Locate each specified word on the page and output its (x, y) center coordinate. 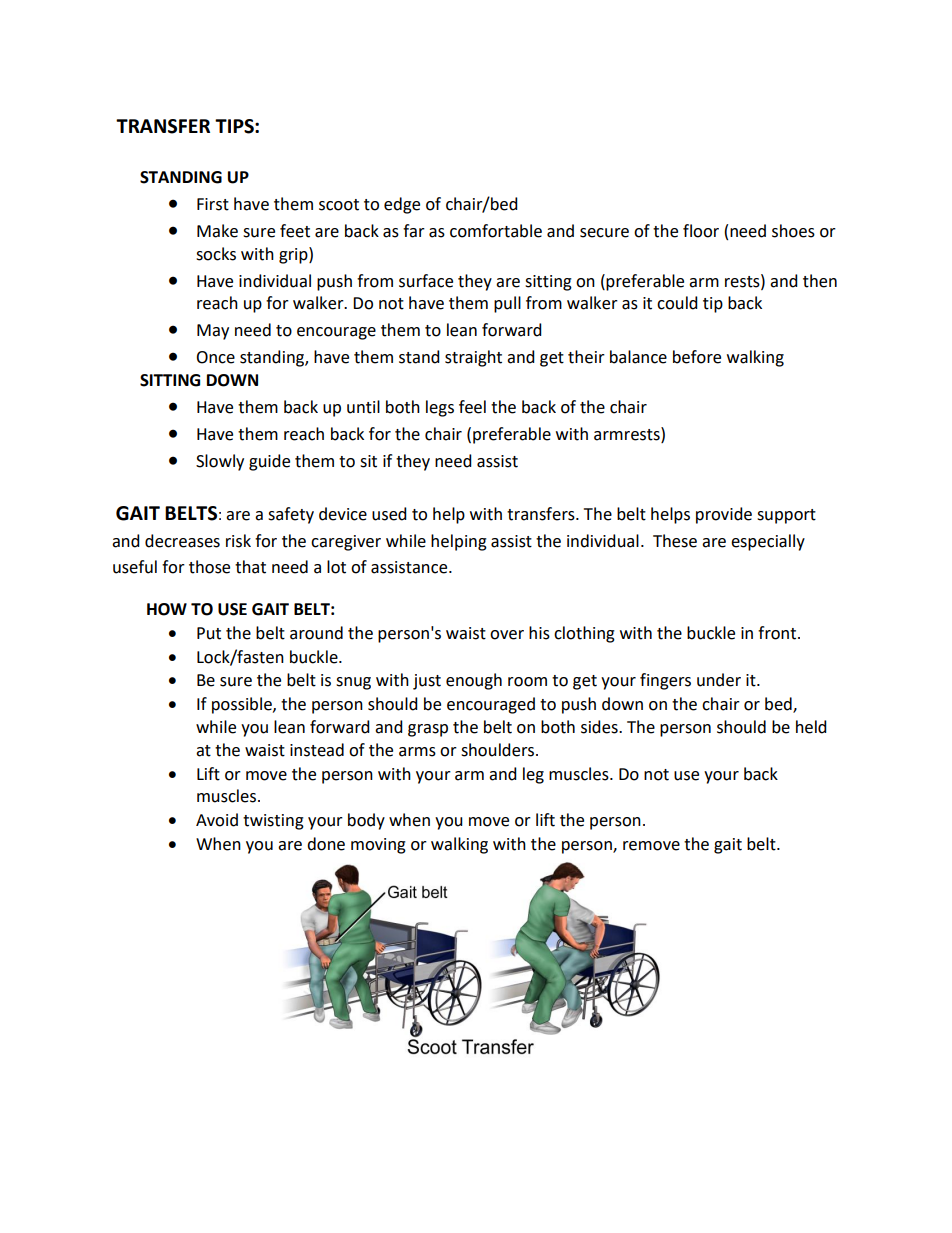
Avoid (217, 820)
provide (724, 515)
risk (238, 541)
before (697, 357)
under (719, 680)
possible (243, 705)
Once (215, 357)
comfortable (496, 231)
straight (473, 358)
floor (701, 231)
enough (474, 681)
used (389, 514)
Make (217, 231)
